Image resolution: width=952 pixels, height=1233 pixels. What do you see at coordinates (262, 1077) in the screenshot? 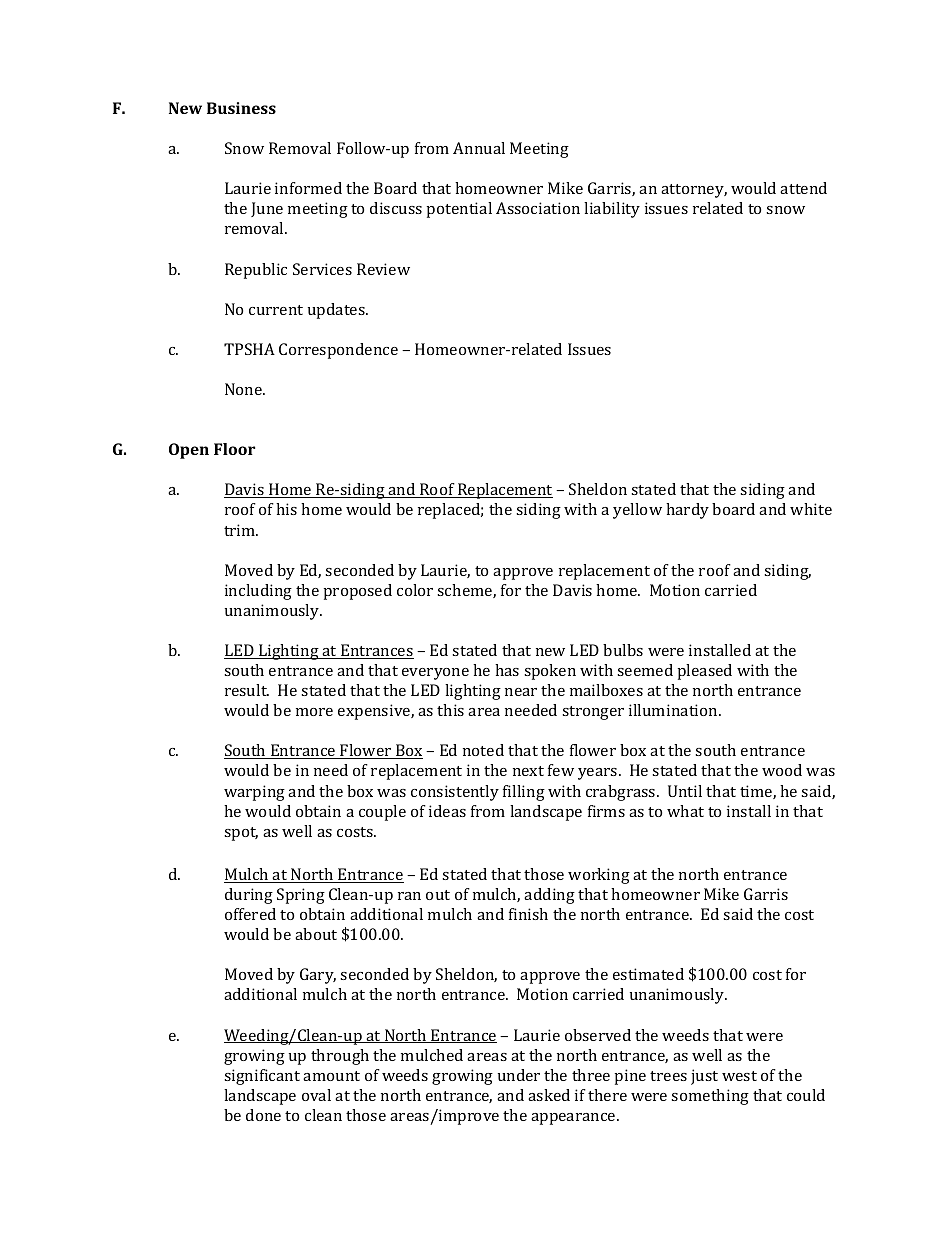
I see `significant` at bounding box center [262, 1077].
